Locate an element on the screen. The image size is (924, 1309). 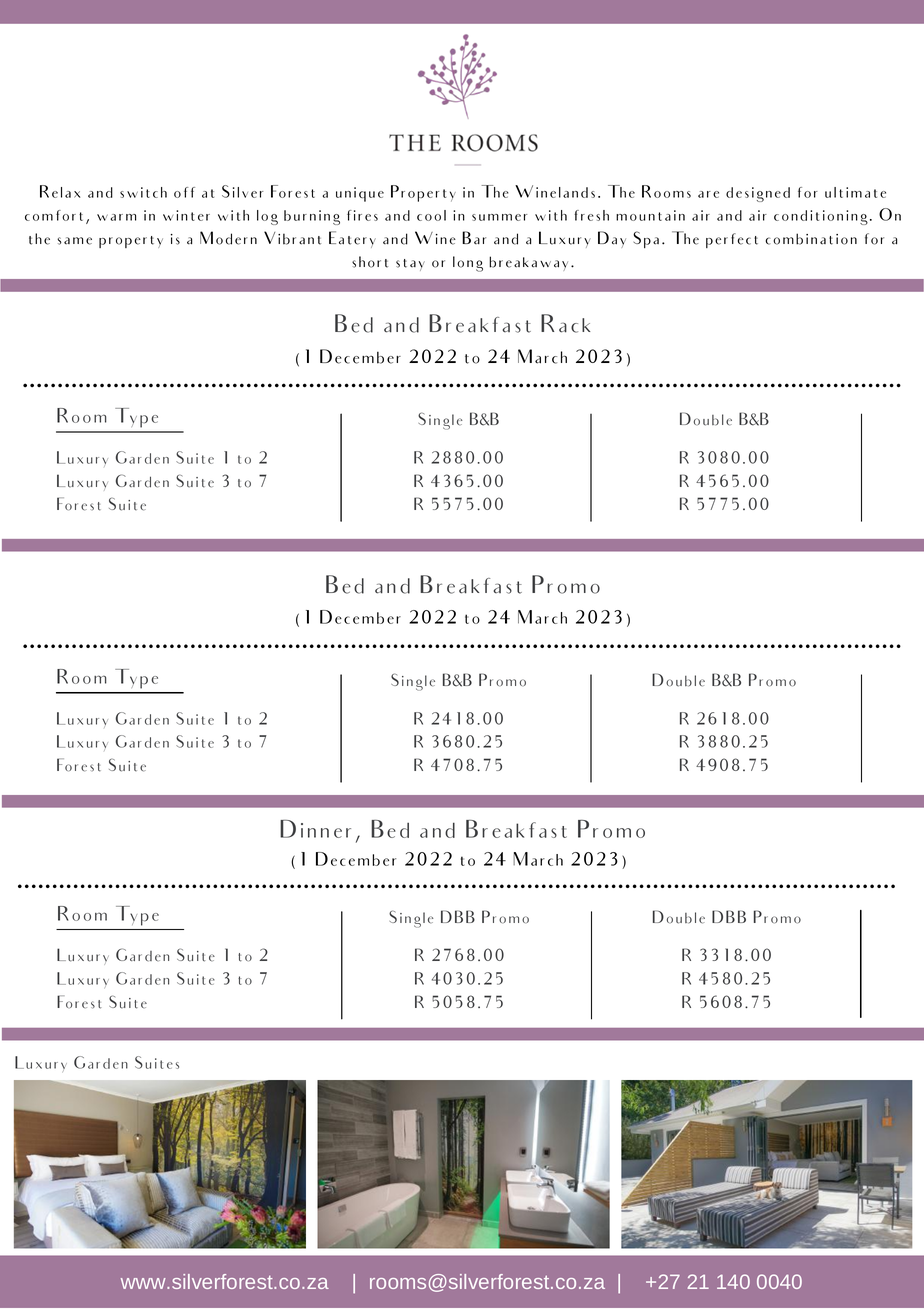
designed is located at coordinates (758, 194).
